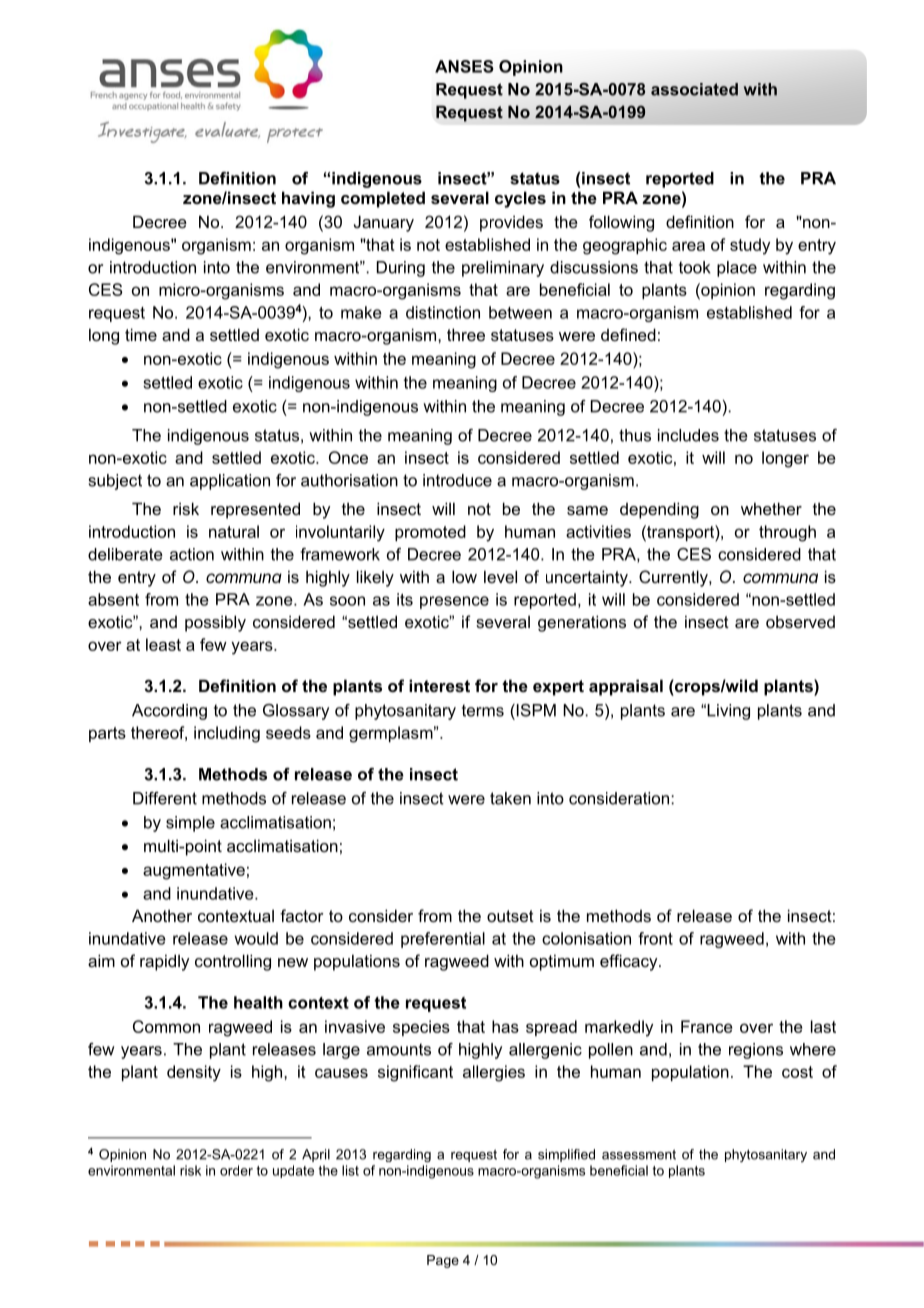  Describe the element at coordinates (236, 1170) in the screenshot. I see `order` at that location.
